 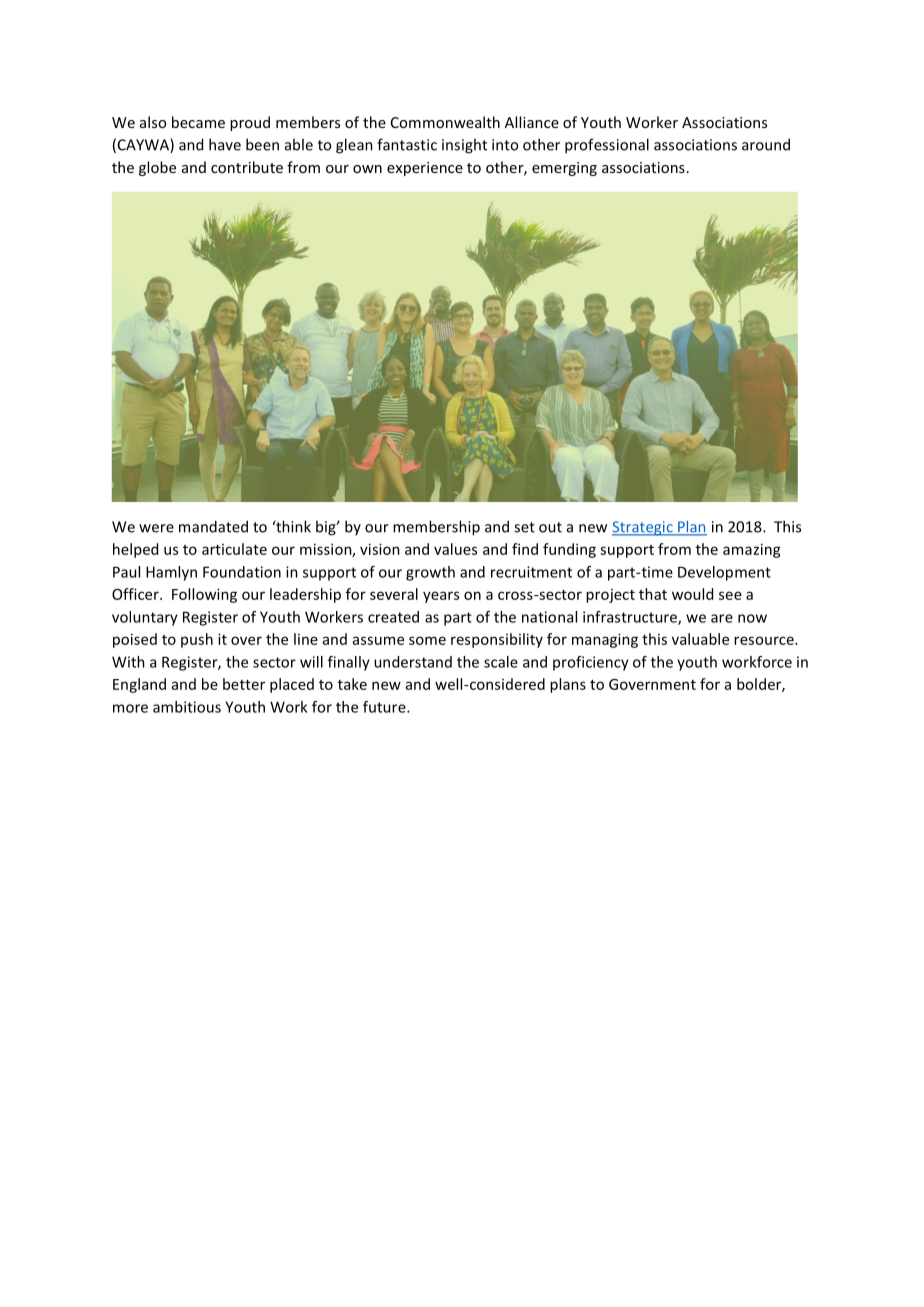 What do you see at coordinates (564, 169) in the document?
I see `emerging` at bounding box center [564, 169].
